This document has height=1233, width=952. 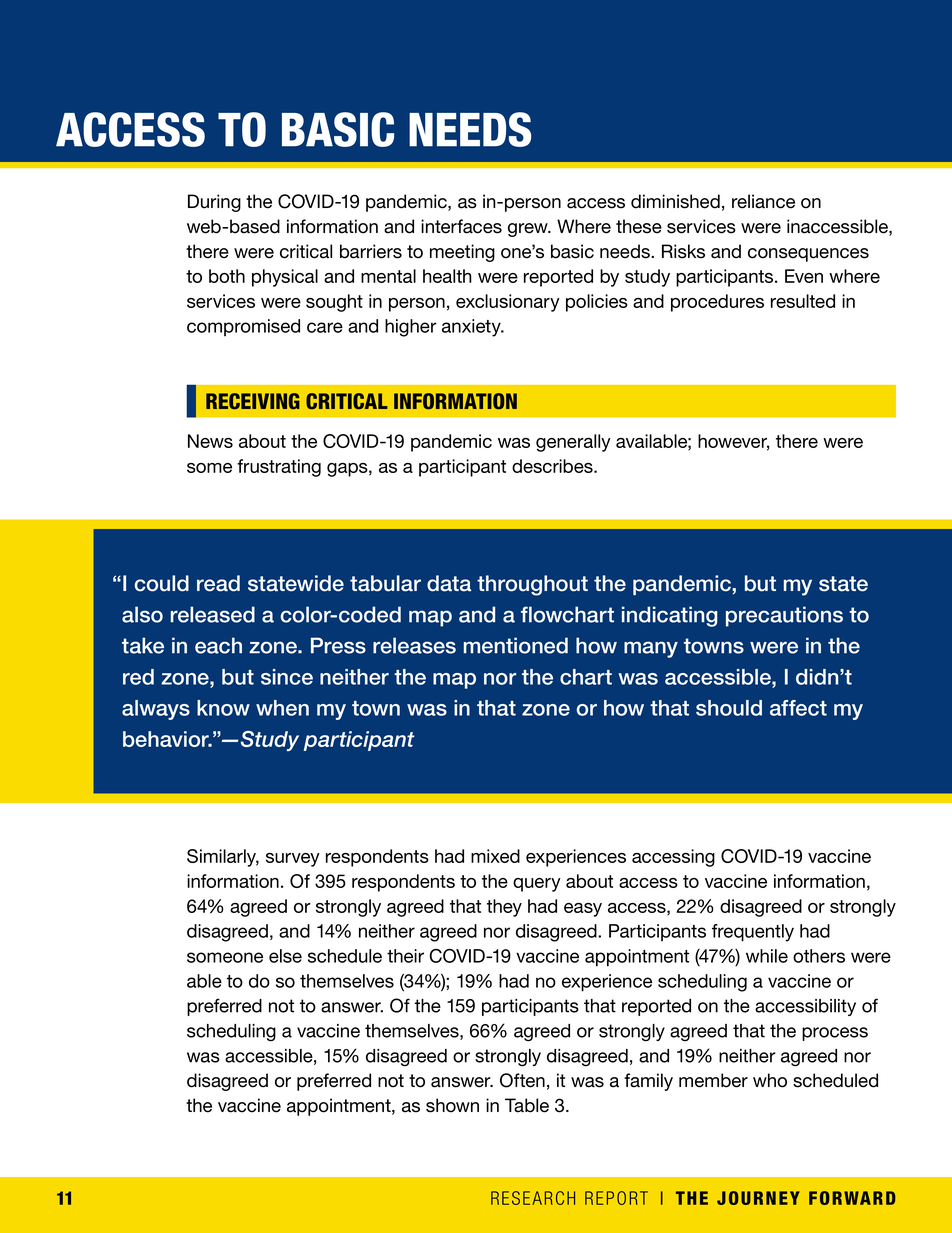 I want to click on know, so click(x=223, y=708).
